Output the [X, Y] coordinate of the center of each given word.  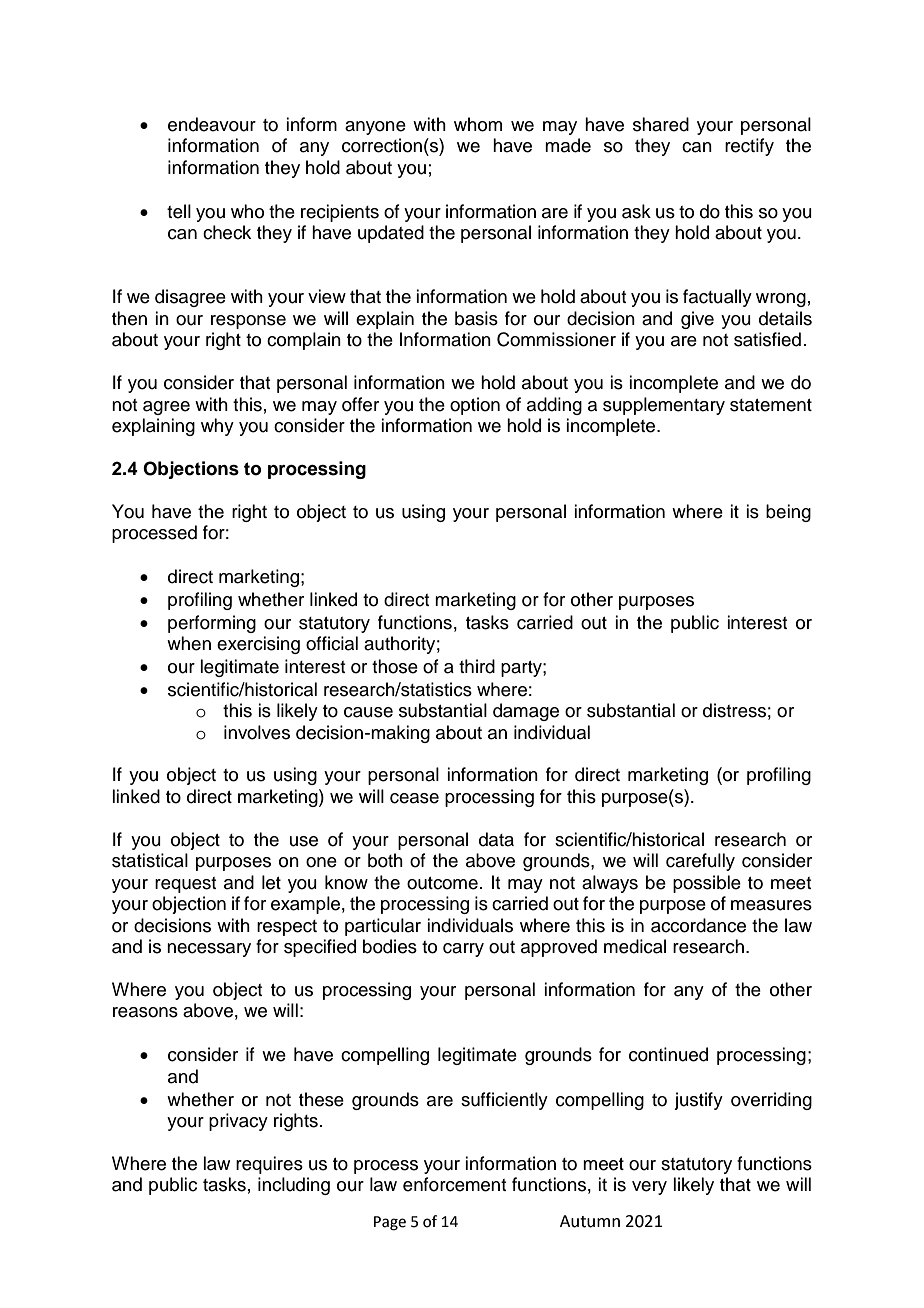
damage [526, 712]
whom [478, 124]
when [189, 643]
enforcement [454, 1184]
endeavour [212, 124]
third [477, 666]
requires [269, 1165]
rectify [749, 147]
